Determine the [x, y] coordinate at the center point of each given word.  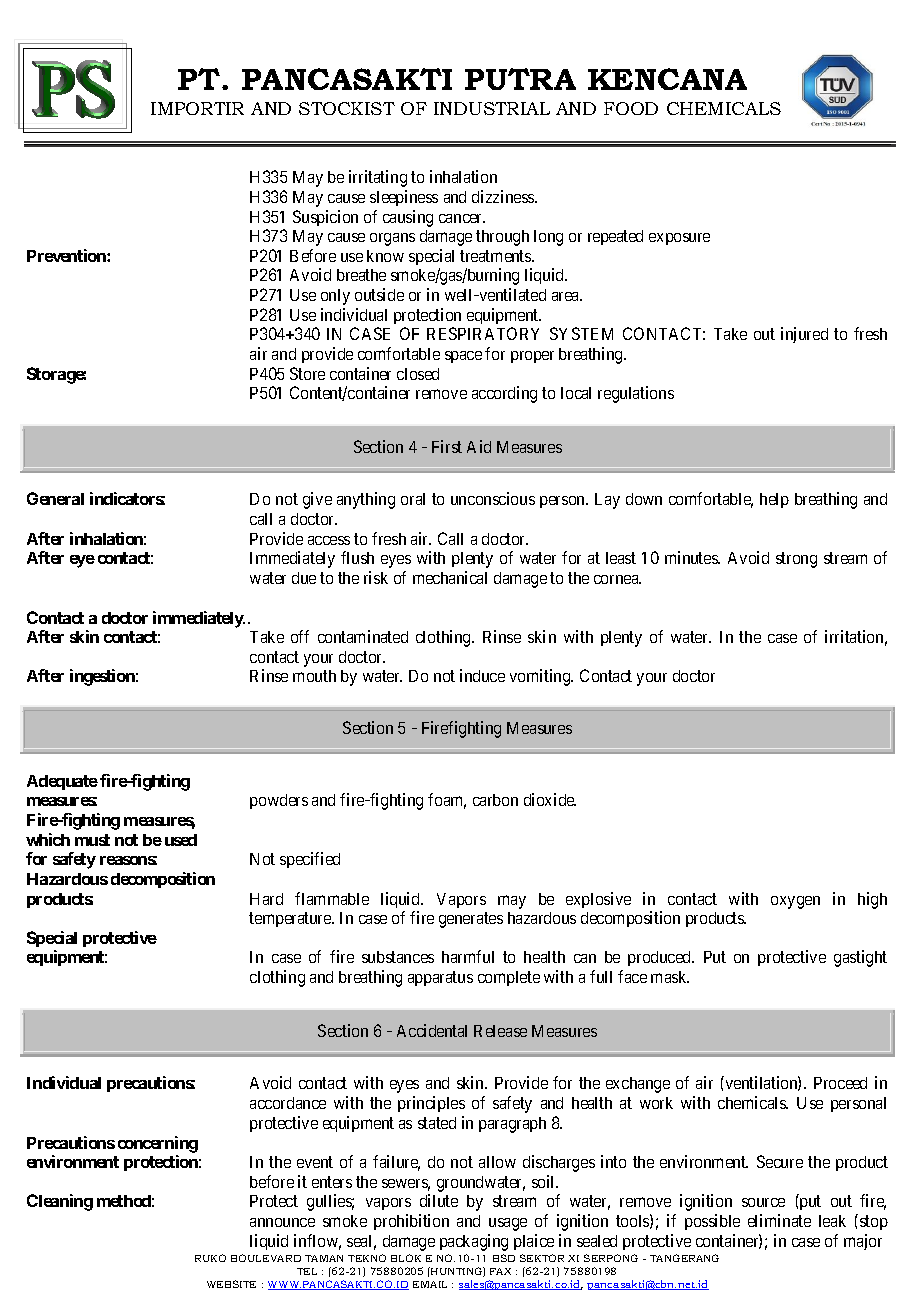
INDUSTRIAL [492, 108]
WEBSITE [231, 1284]
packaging [474, 1242]
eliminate [779, 1220]
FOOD [631, 108]
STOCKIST [347, 108]
